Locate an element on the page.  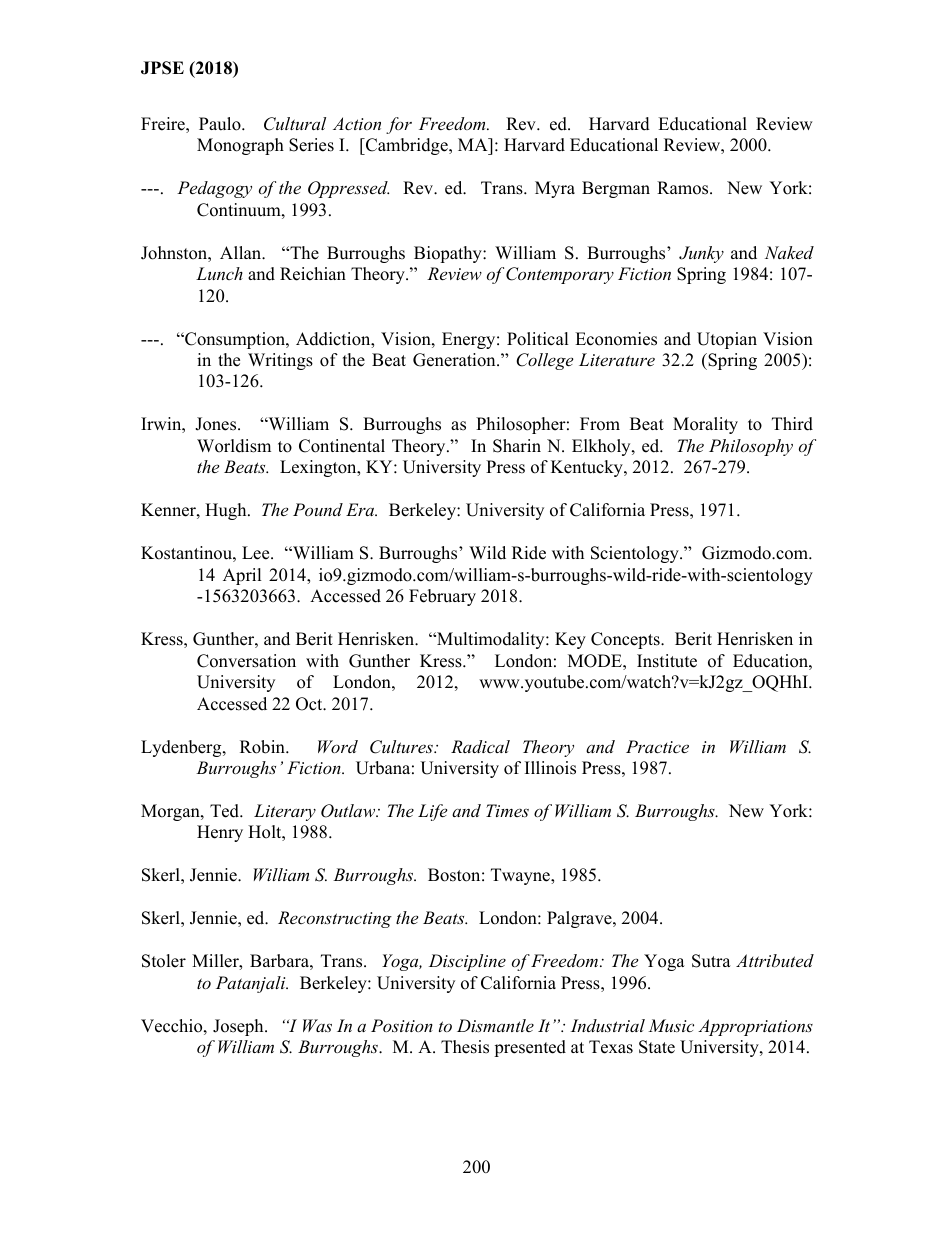
February is located at coordinates (442, 597).
